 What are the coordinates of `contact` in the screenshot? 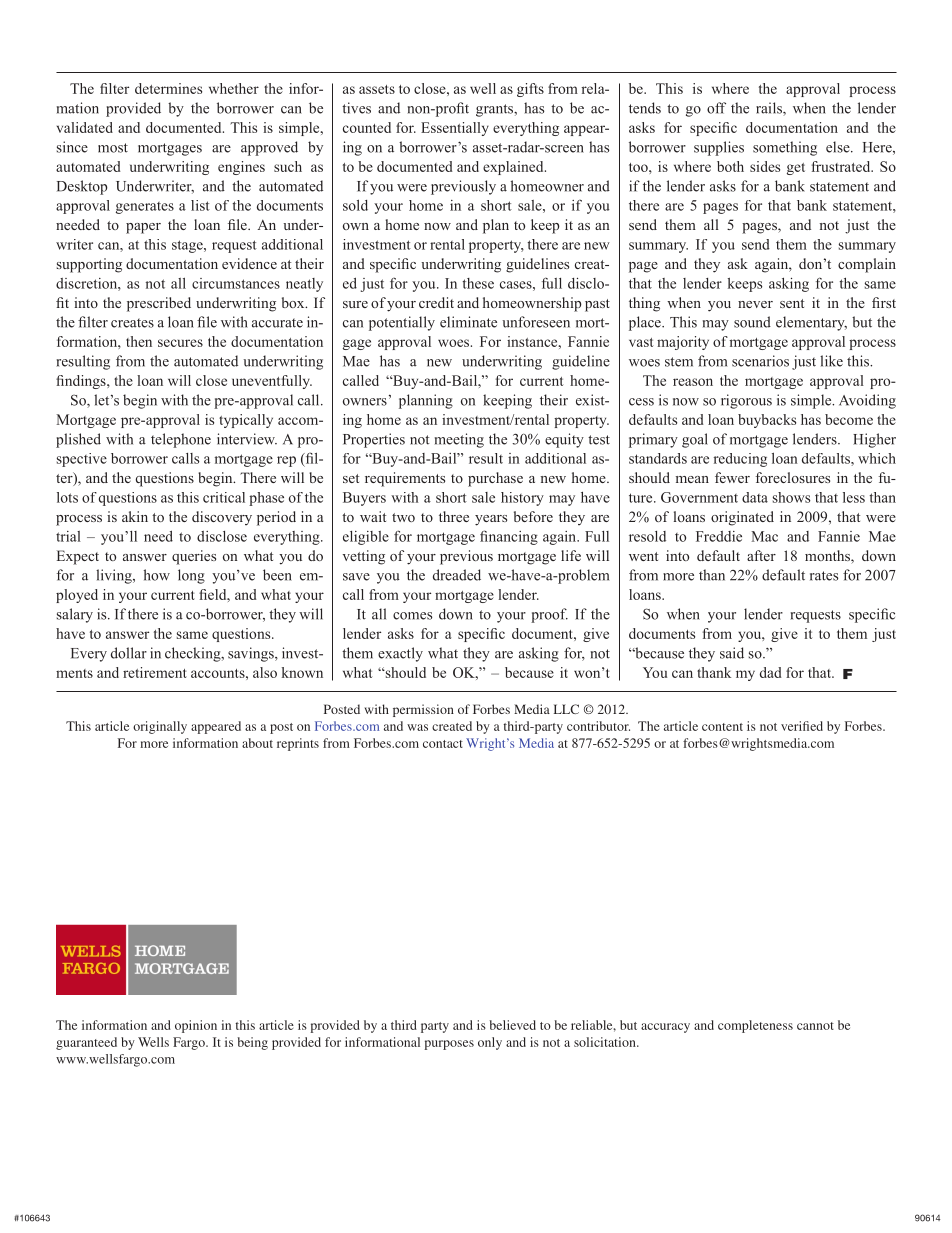 It's located at (443, 744).
